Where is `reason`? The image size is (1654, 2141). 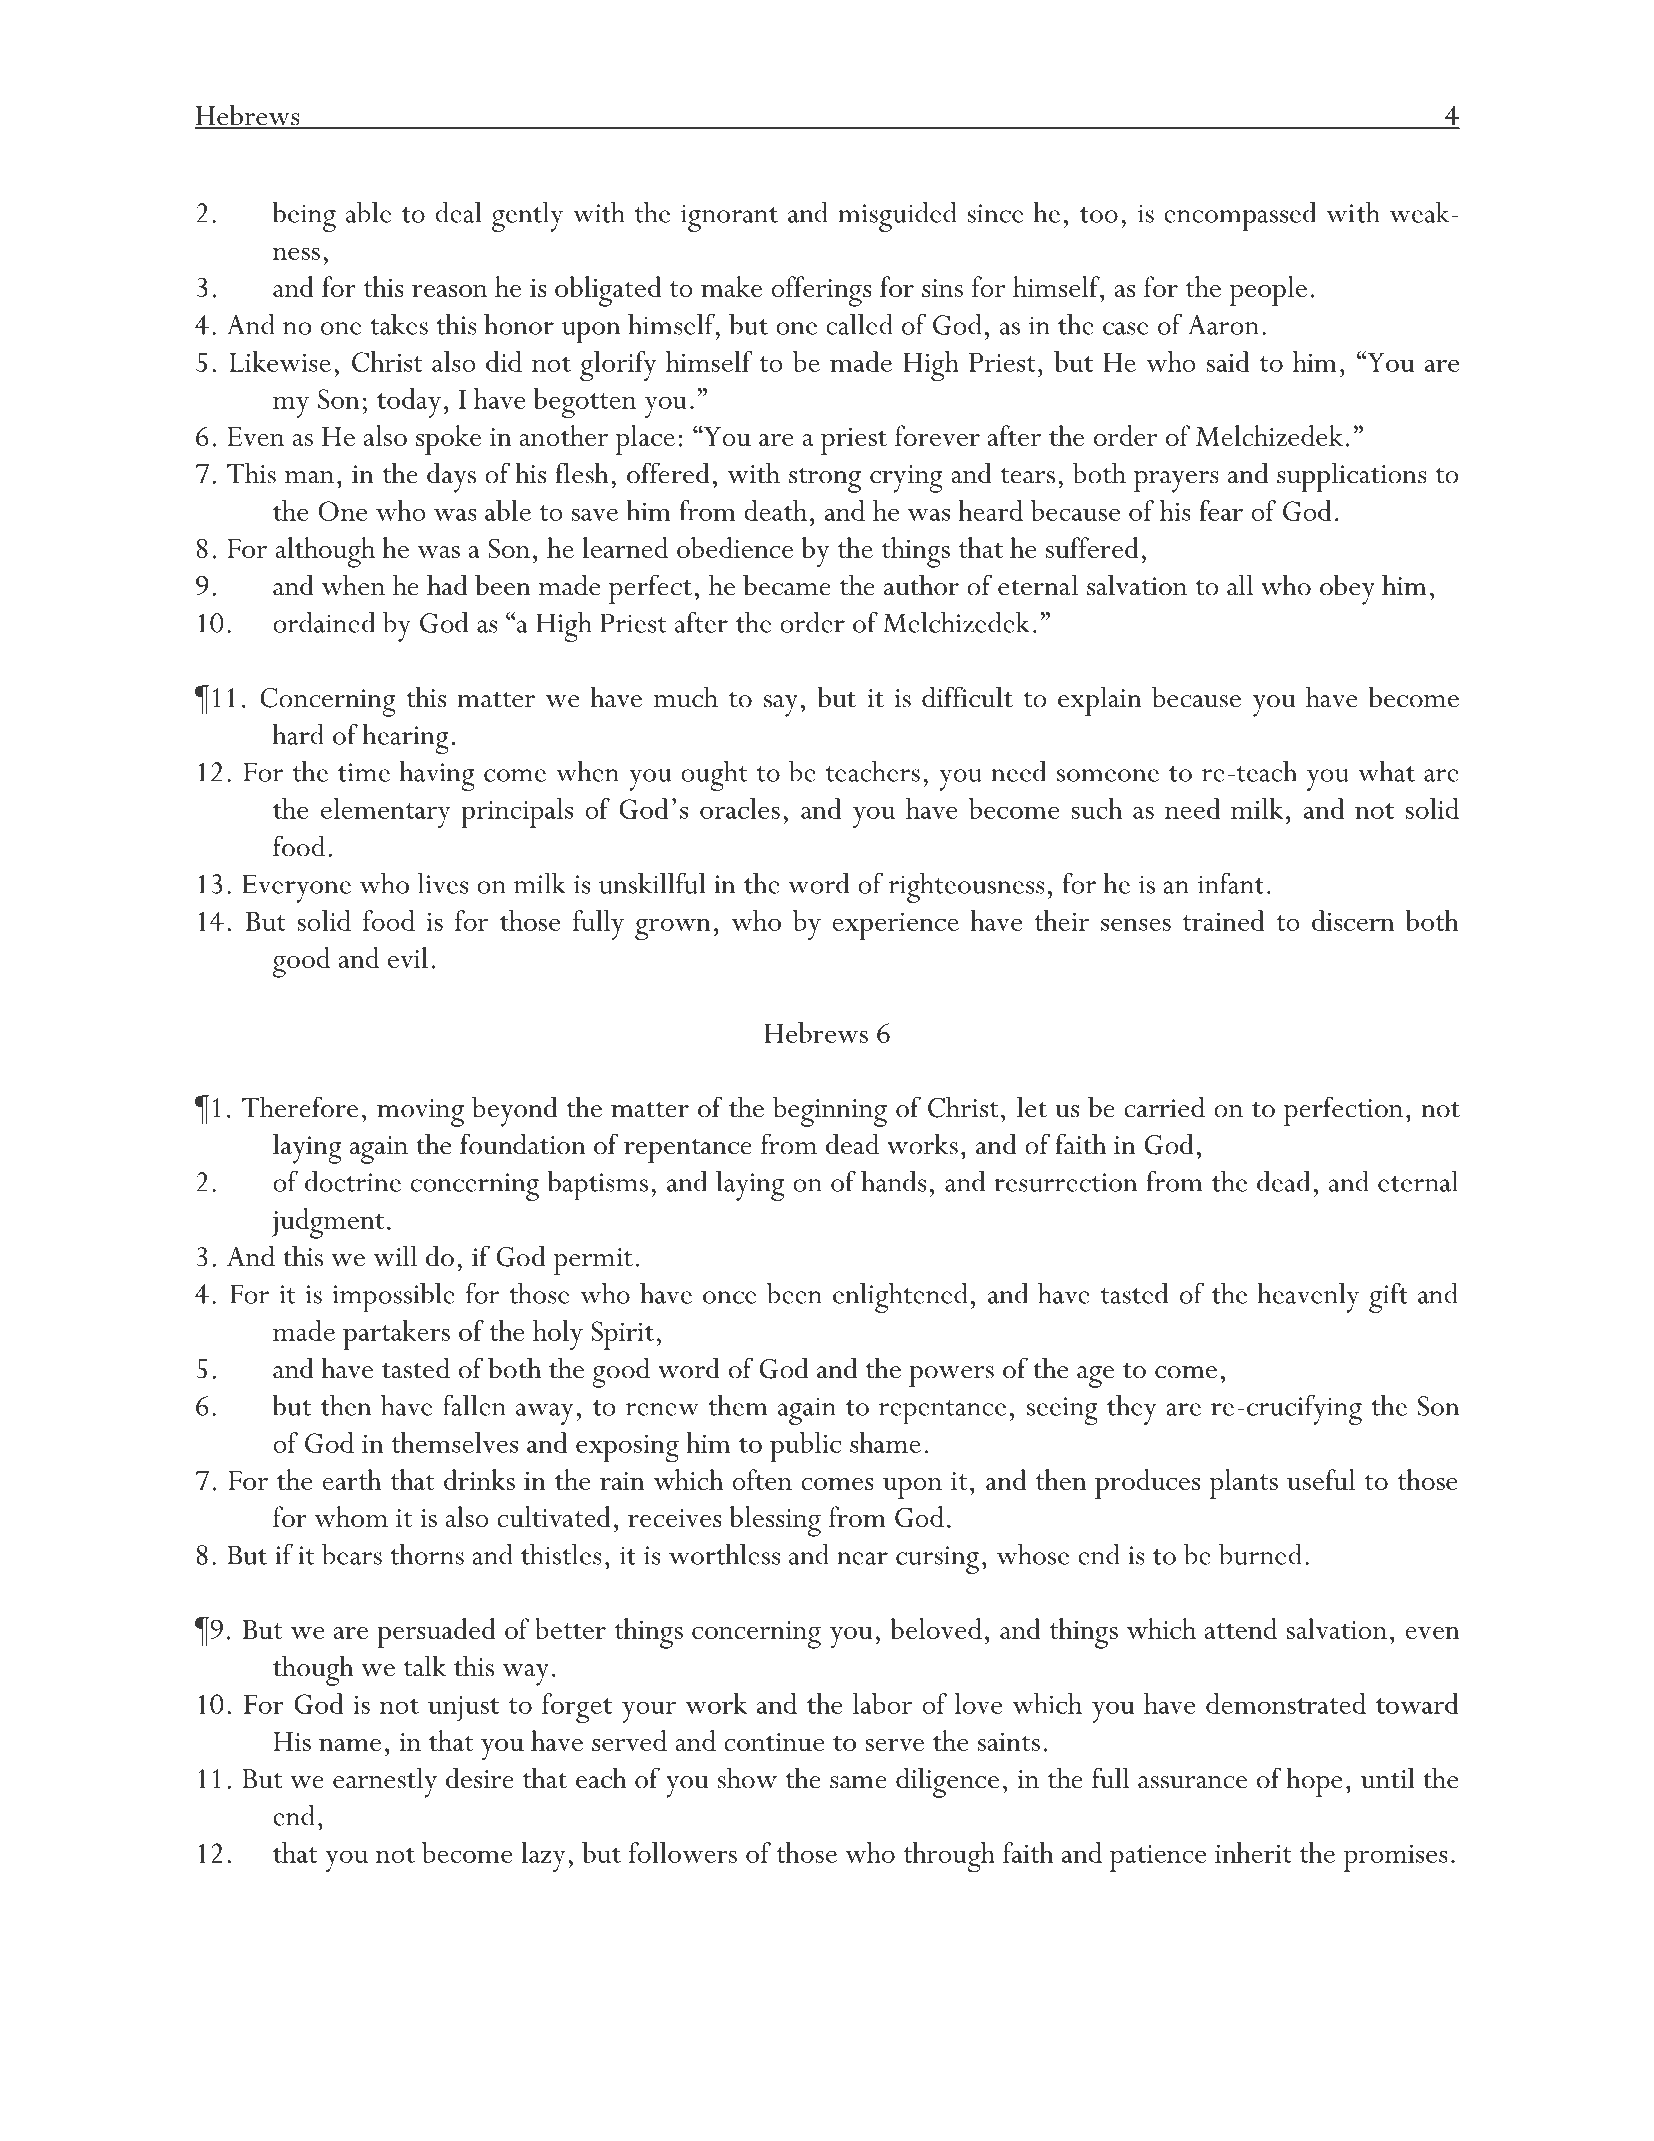
reason is located at coordinates (449, 291).
